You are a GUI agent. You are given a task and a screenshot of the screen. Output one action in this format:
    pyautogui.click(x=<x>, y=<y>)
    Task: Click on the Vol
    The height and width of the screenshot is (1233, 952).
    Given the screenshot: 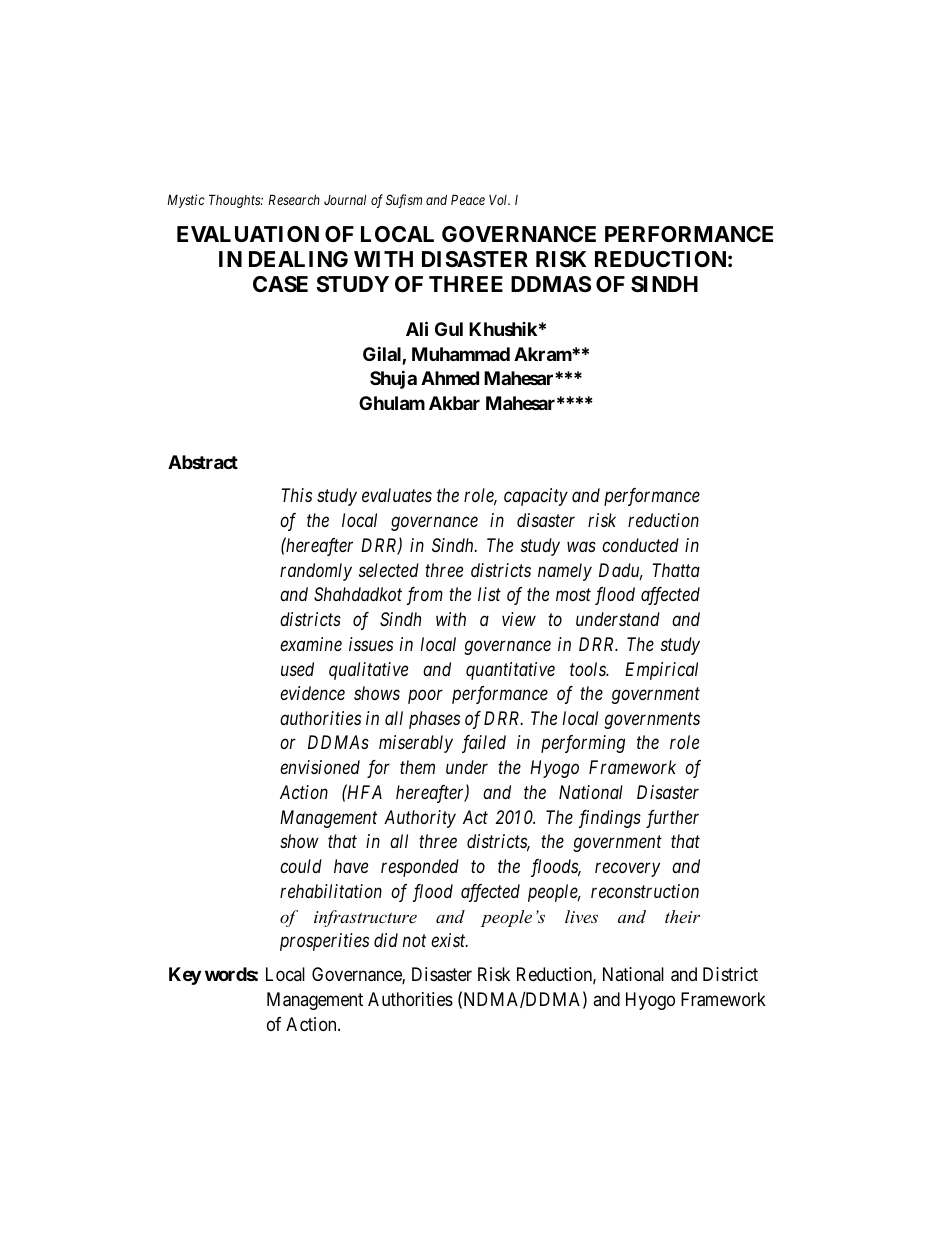 What is the action you would take?
    pyautogui.click(x=499, y=200)
